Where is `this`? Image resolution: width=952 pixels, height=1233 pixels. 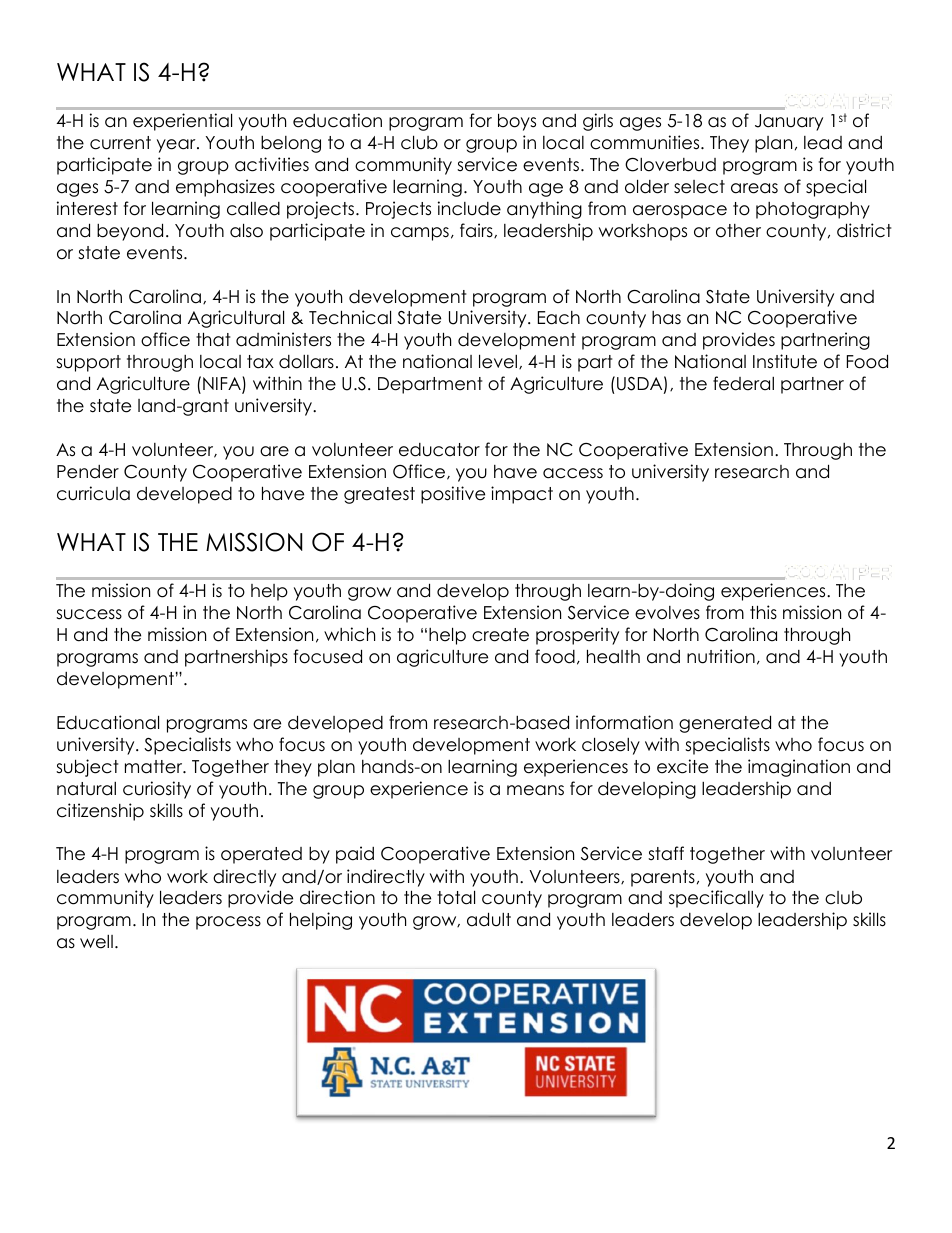 this is located at coordinates (763, 612).
